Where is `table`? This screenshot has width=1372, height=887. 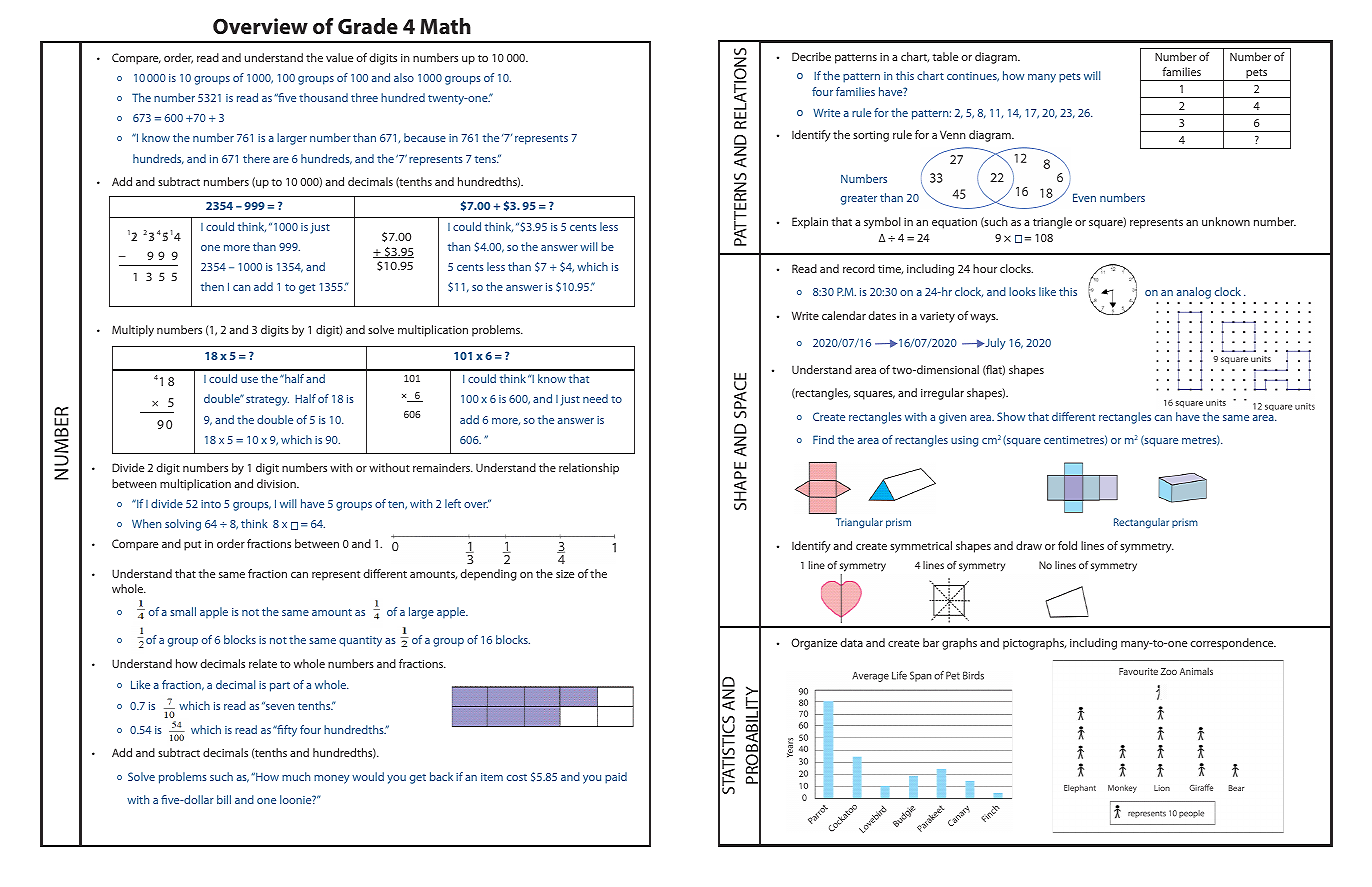 table is located at coordinates (945, 56).
